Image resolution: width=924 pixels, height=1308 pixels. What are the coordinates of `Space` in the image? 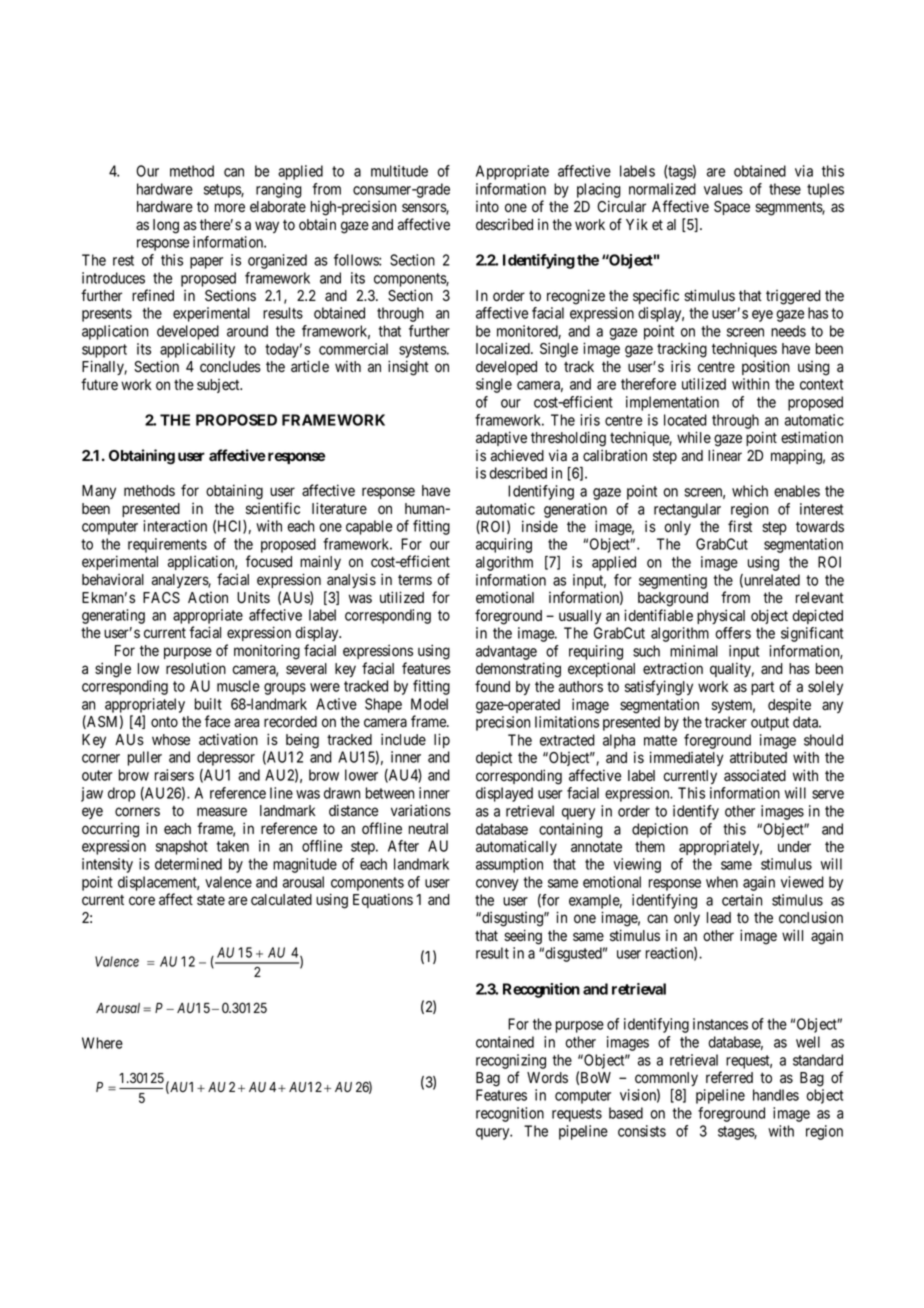 It's located at (732, 208).
